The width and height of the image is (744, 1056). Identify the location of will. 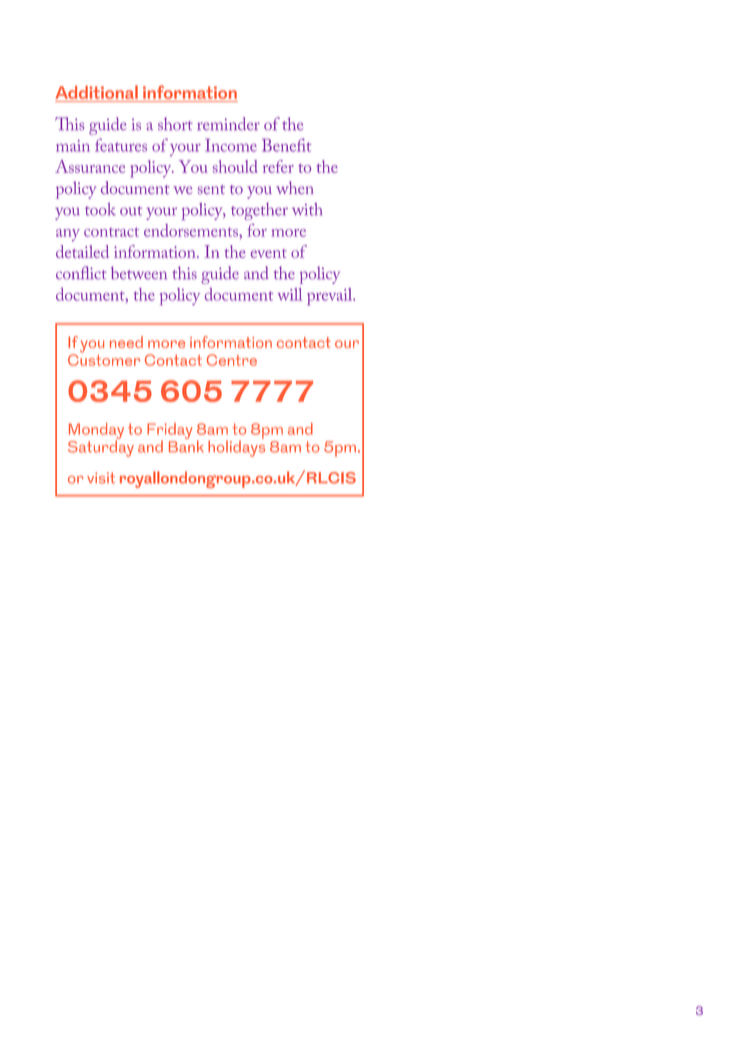
(290, 294).
